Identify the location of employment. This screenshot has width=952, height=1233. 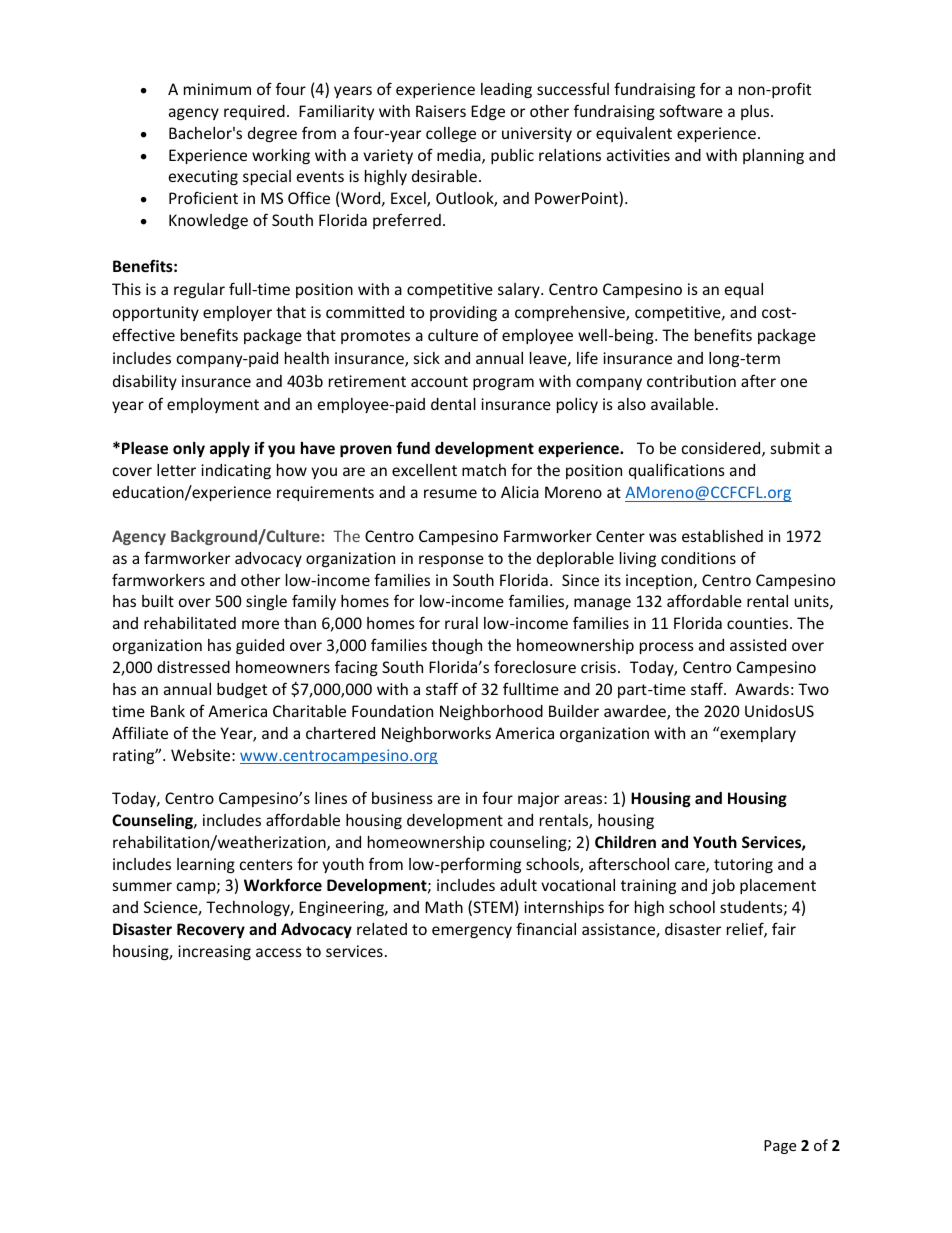
(213, 405).
